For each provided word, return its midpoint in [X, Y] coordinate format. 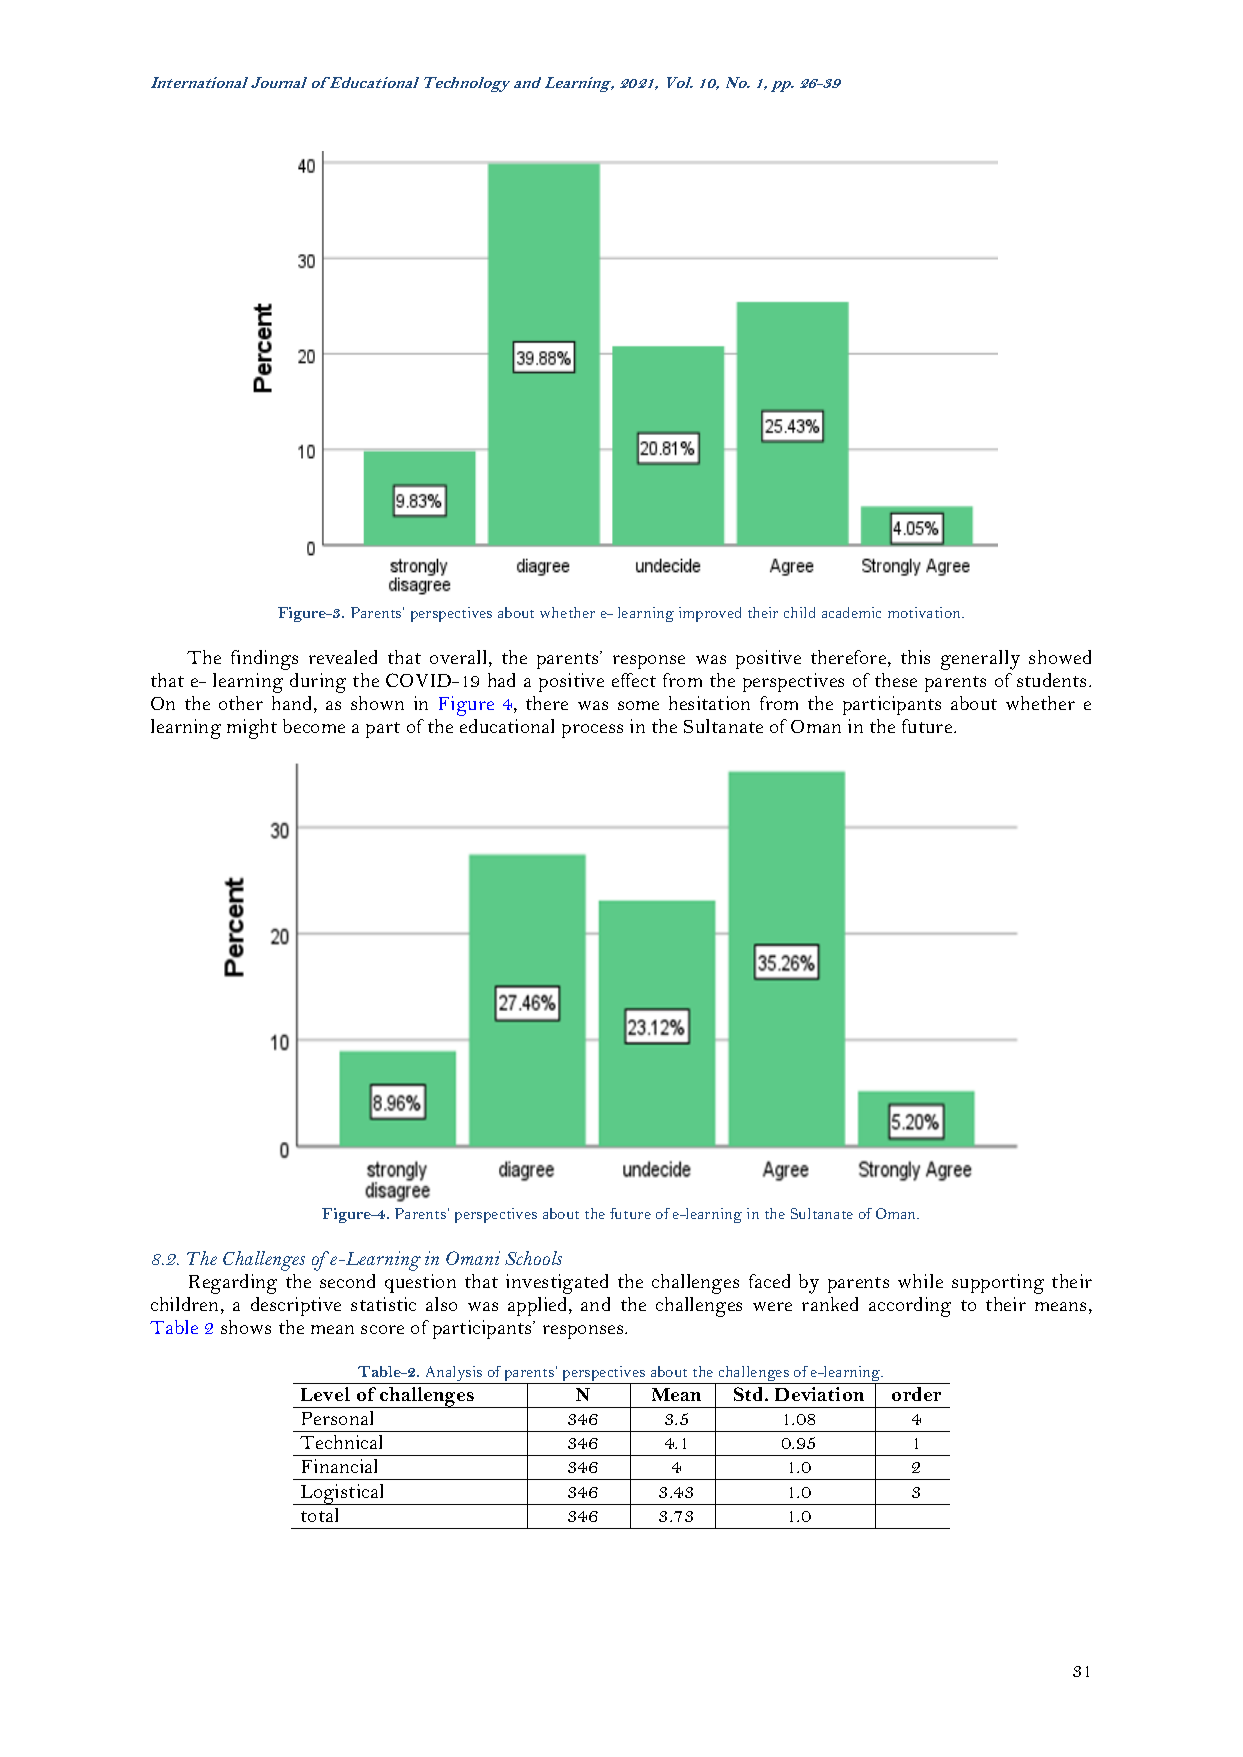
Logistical [343, 1494]
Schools [533, 1258]
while [920, 1281]
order [916, 1394]
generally [980, 660]
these [896, 680]
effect [634, 680]
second [347, 1281]
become [314, 726]
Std [750, 1394]
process [592, 731]
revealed [343, 657]
